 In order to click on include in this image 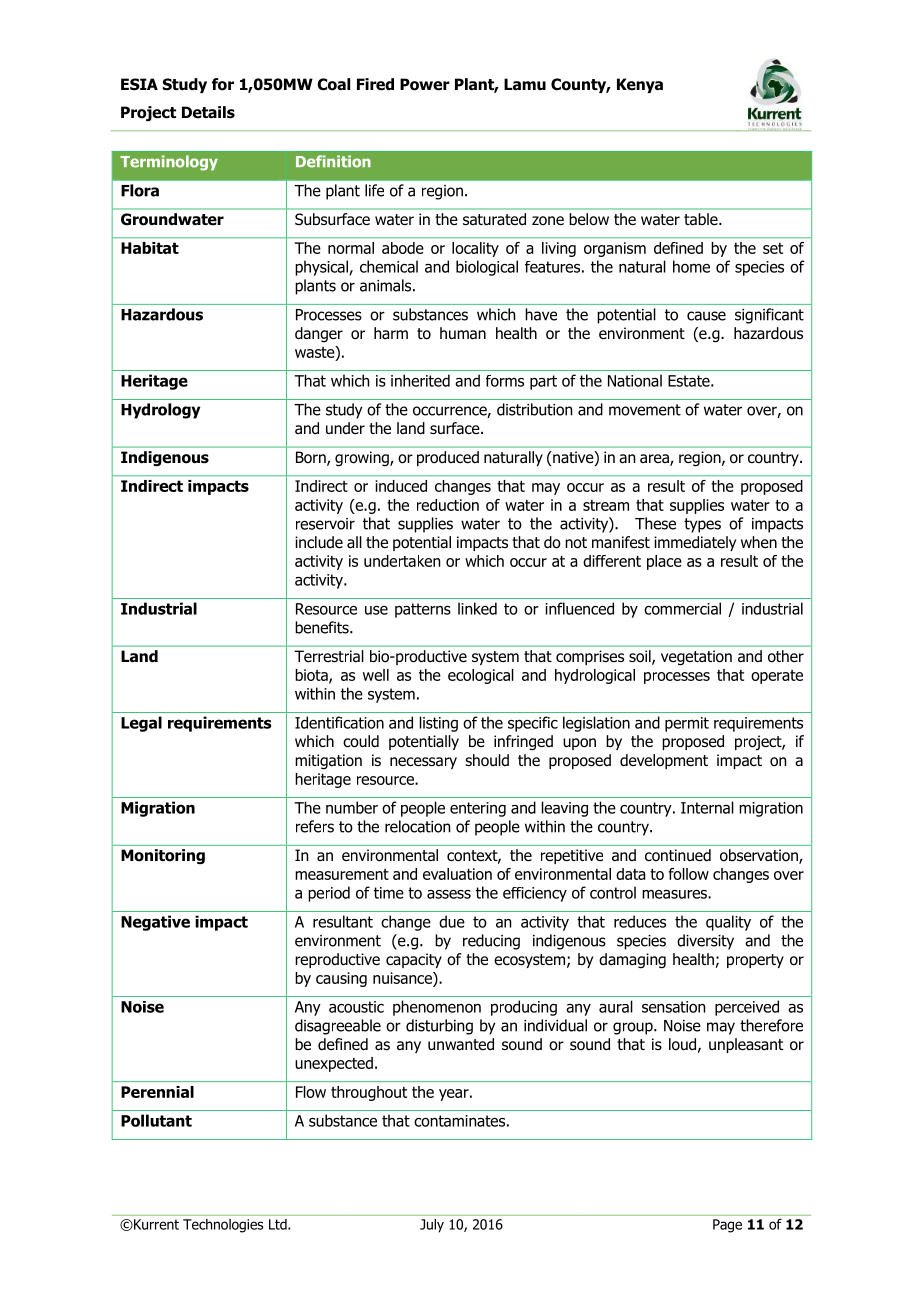, I will do `click(319, 542)`.
